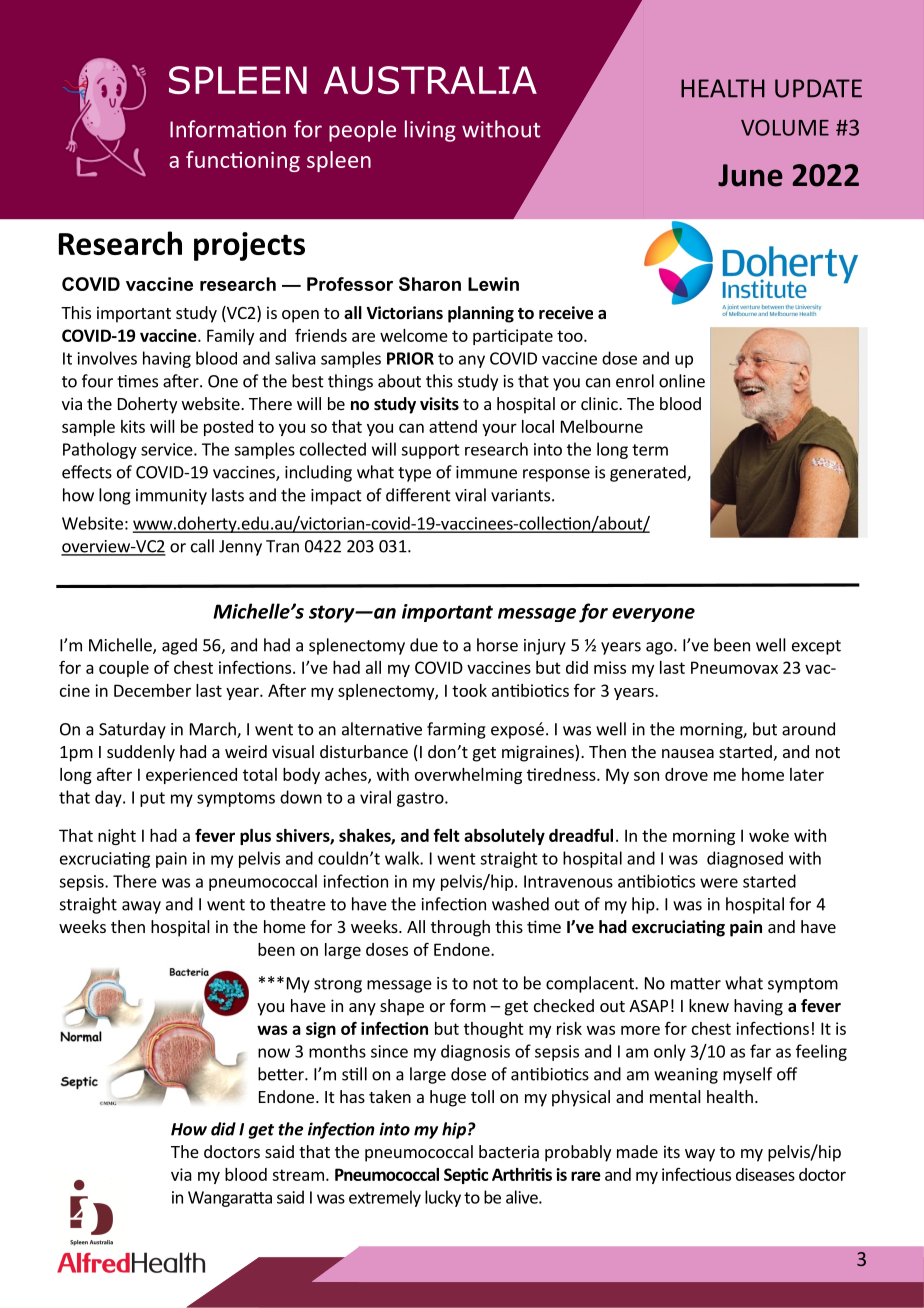  I want to click on ago, so click(660, 648).
